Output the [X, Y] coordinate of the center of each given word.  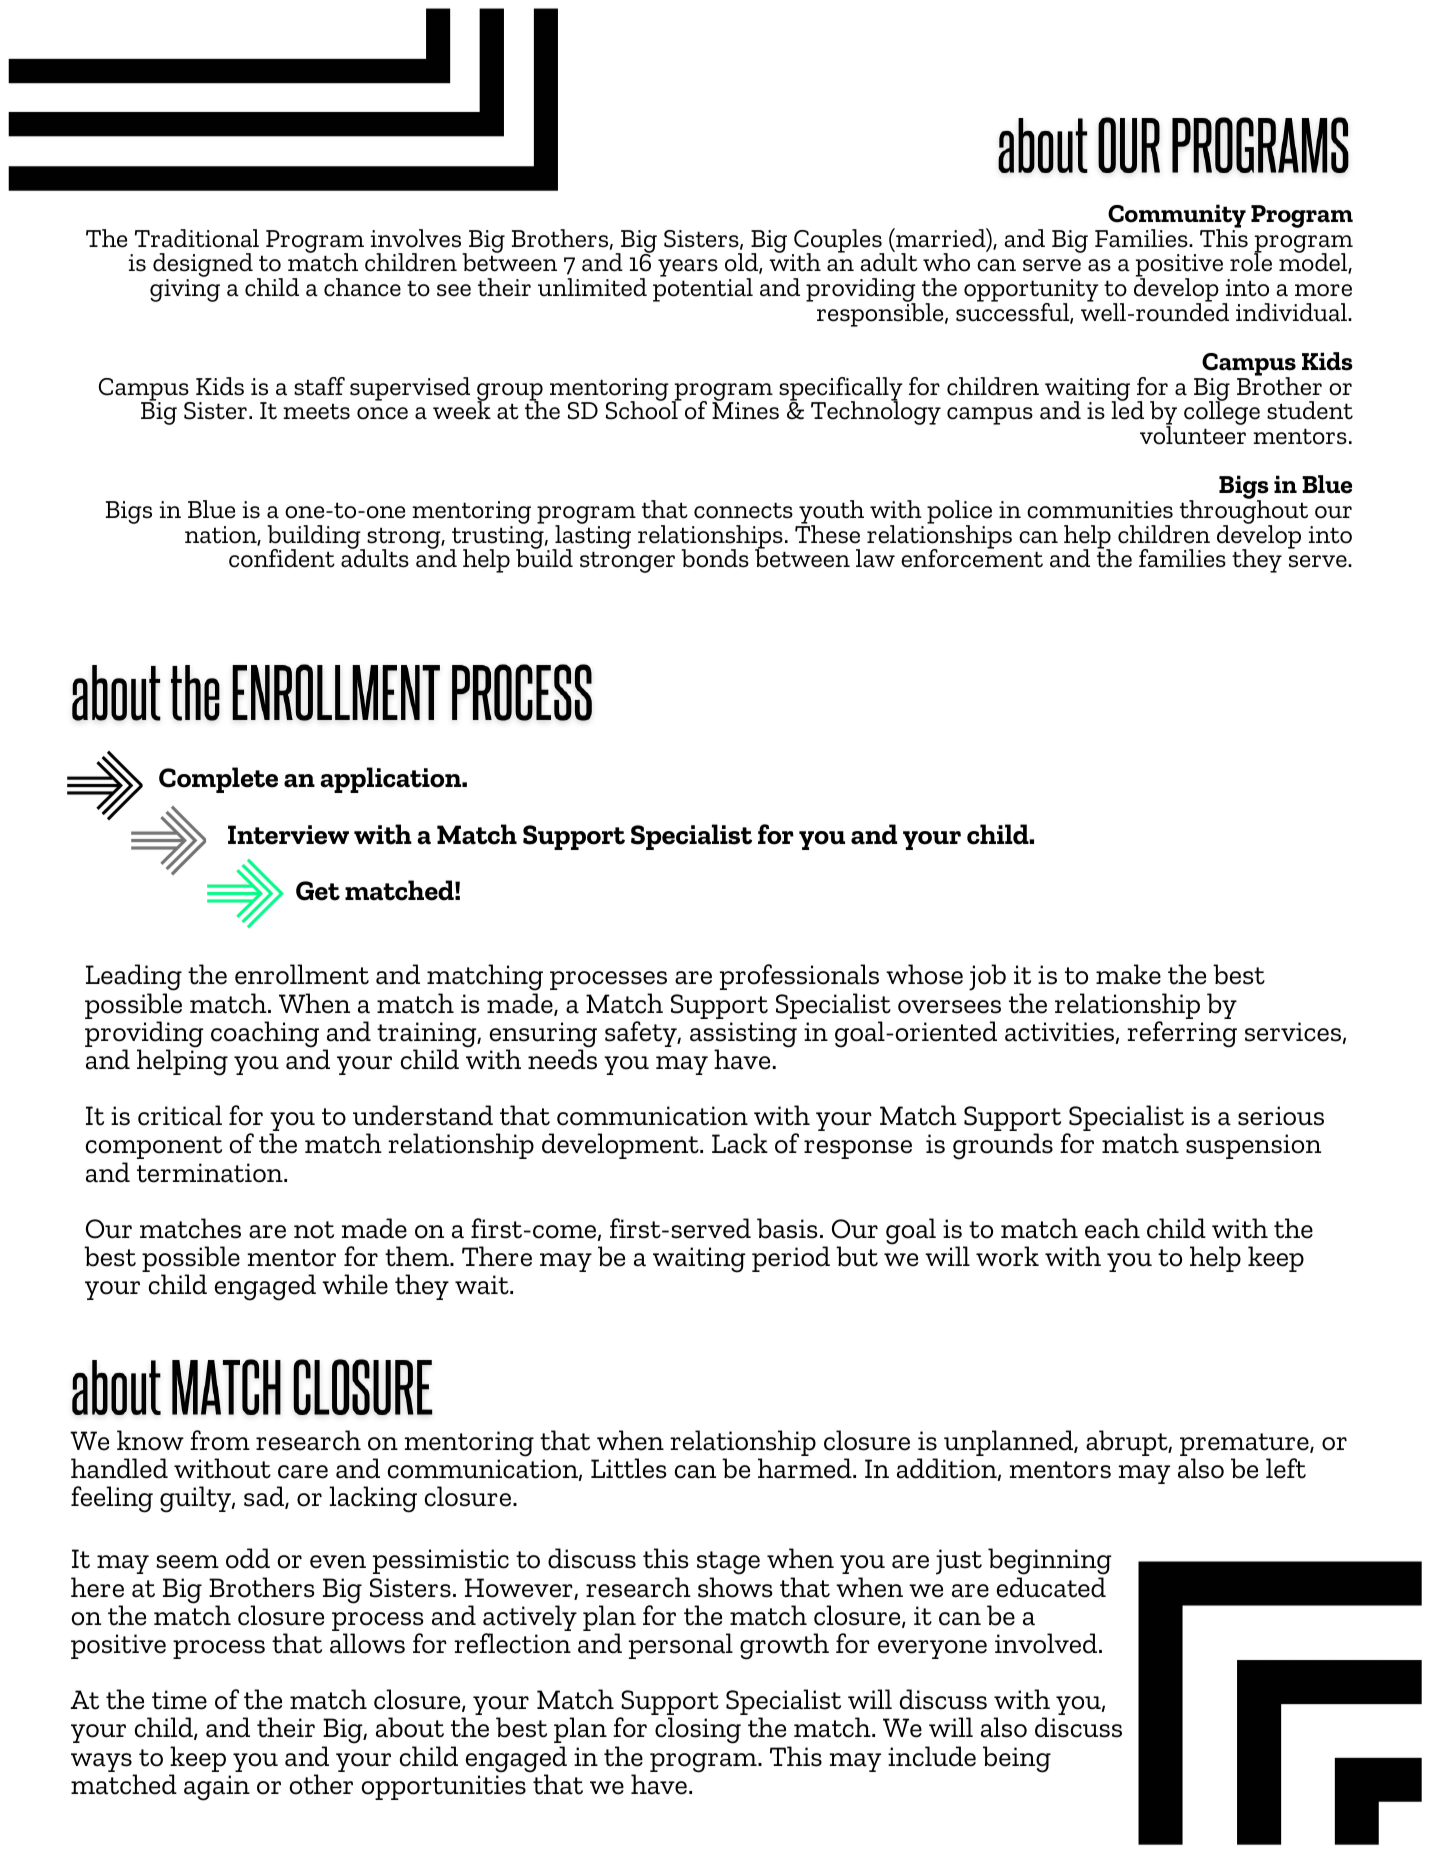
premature [1245, 1446]
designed [203, 266]
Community [1176, 217]
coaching [265, 1034]
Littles [629, 1468]
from [220, 1440]
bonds [715, 558]
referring [1182, 1034]
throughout [1245, 512]
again [217, 1788]
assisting [743, 1036]
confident [282, 558]
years [688, 268]
